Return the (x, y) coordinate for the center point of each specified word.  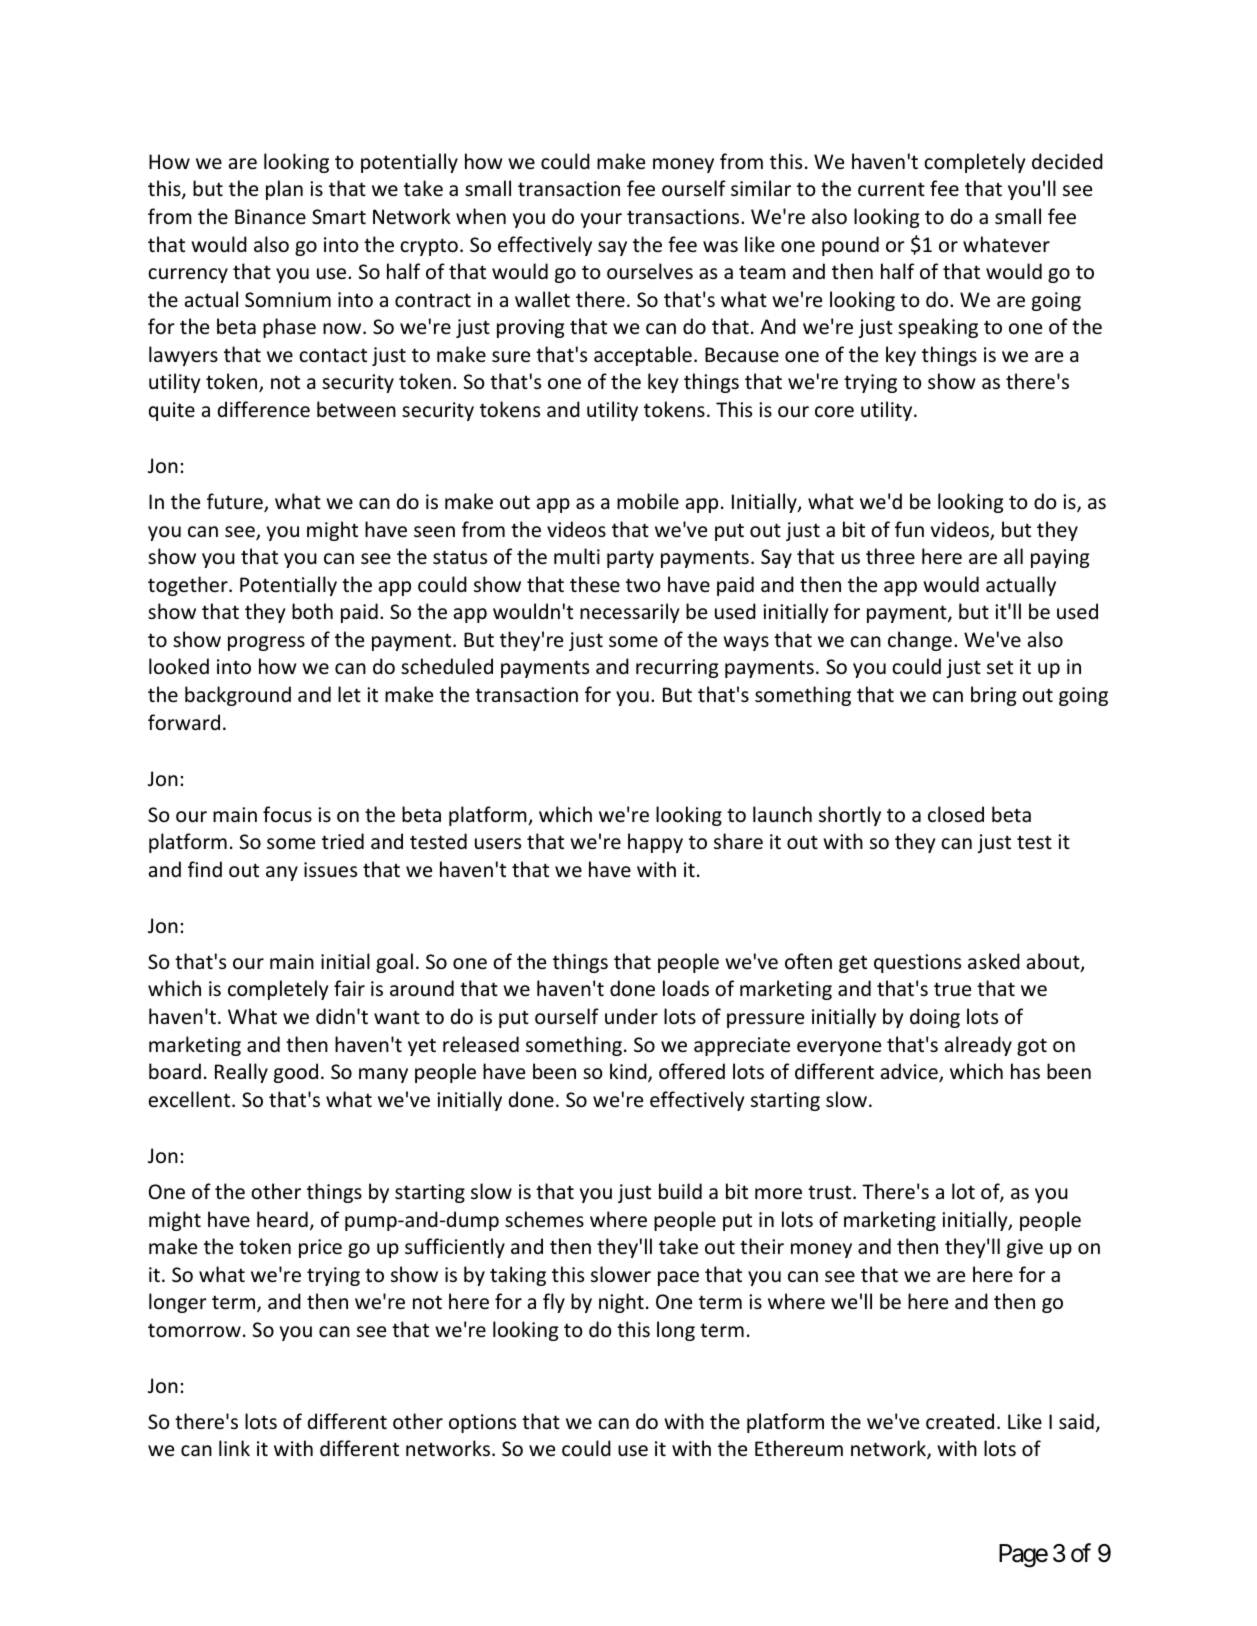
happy (655, 843)
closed (956, 814)
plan (284, 190)
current (891, 189)
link (234, 1448)
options (482, 1423)
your (601, 220)
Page (1023, 1556)
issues (330, 870)
